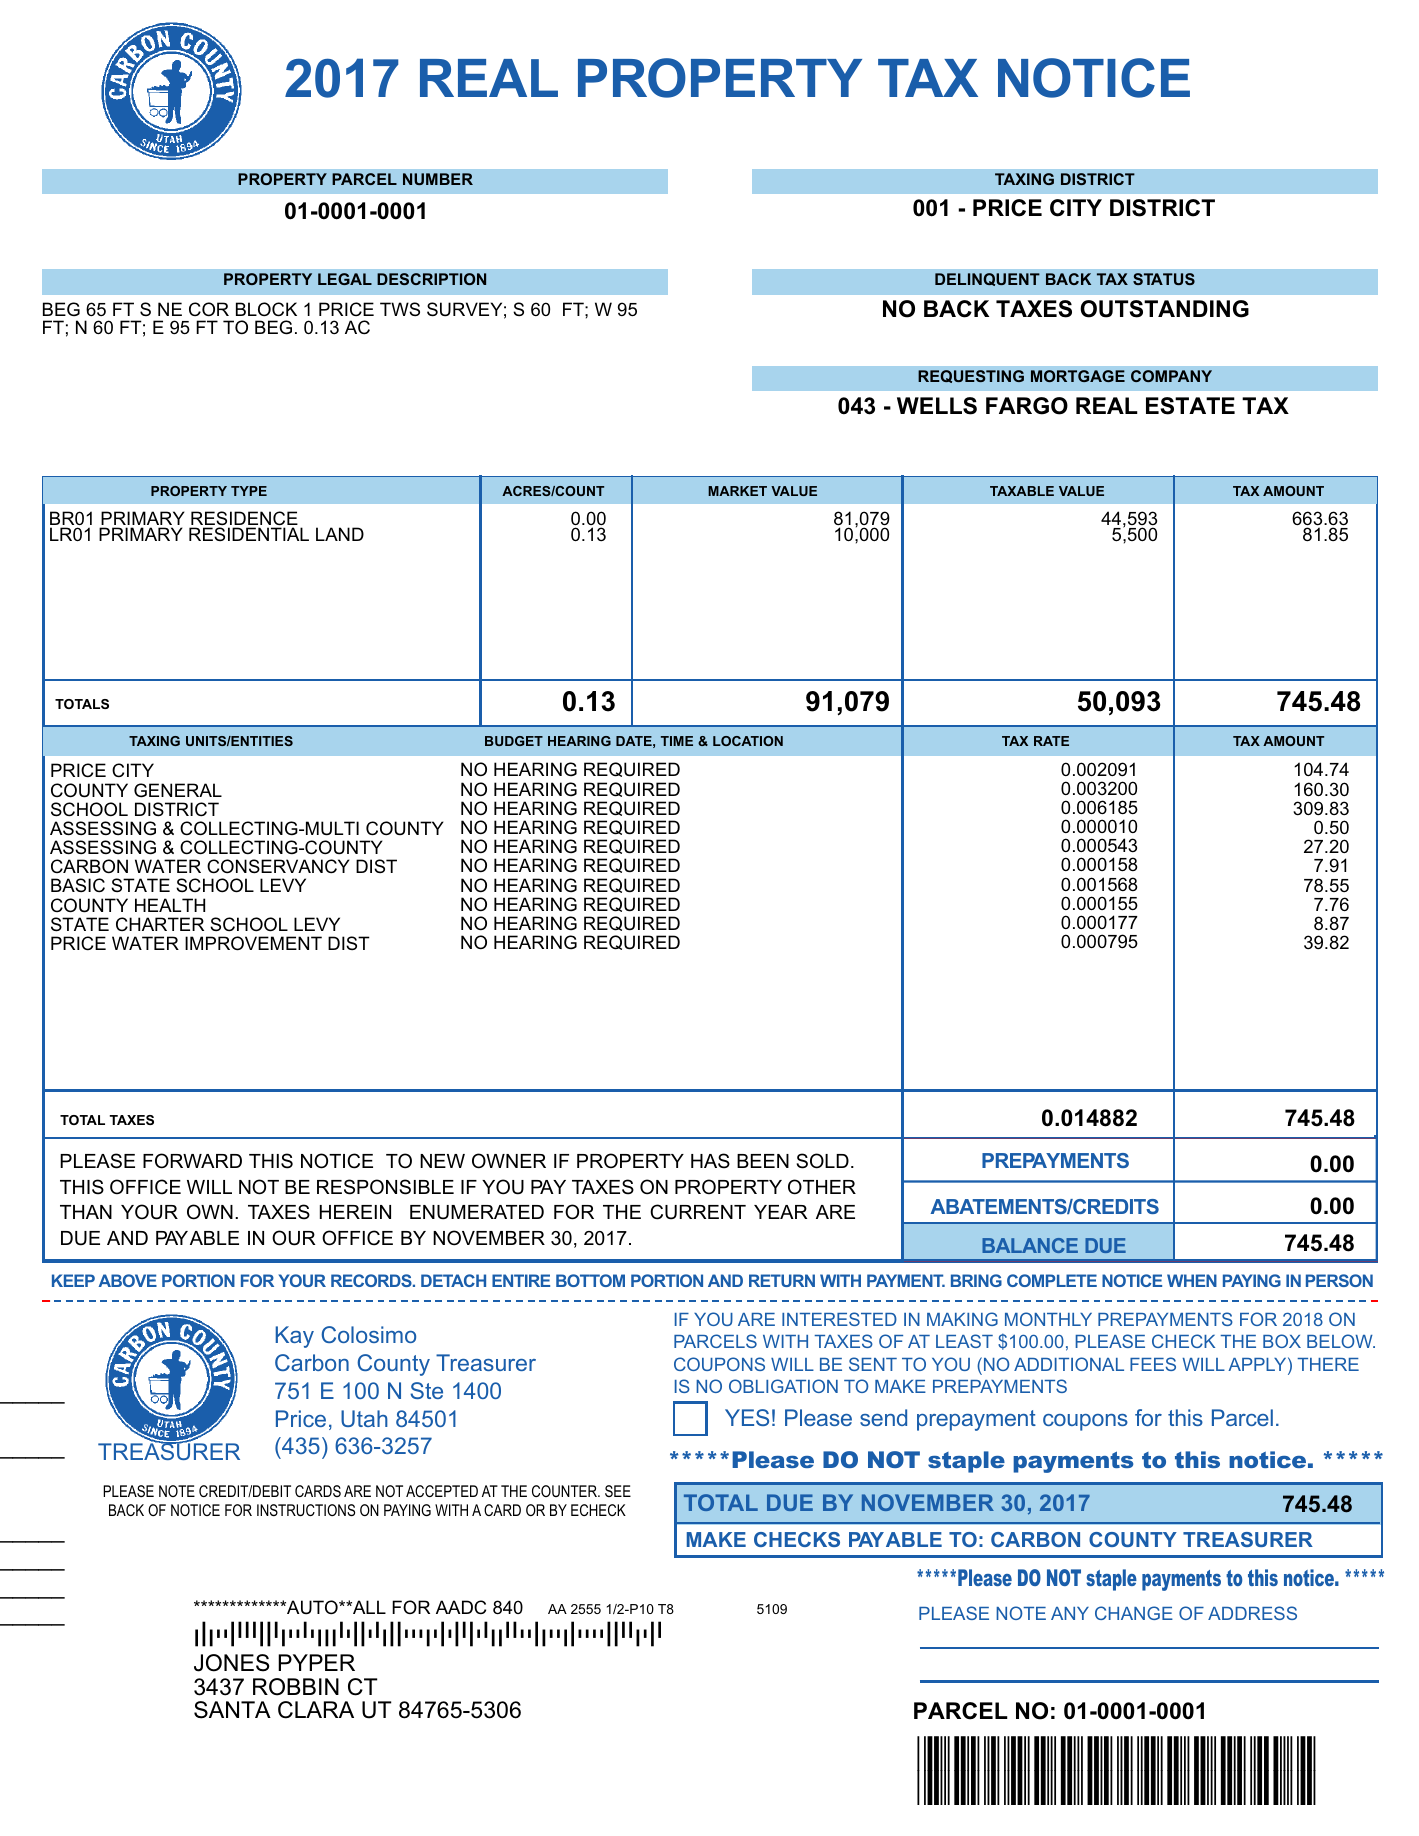 The width and height of the screenshot is (1419, 1836). Describe the element at coordinates (438, 179) in the screenshot. I see `NUMBER` at that location.
